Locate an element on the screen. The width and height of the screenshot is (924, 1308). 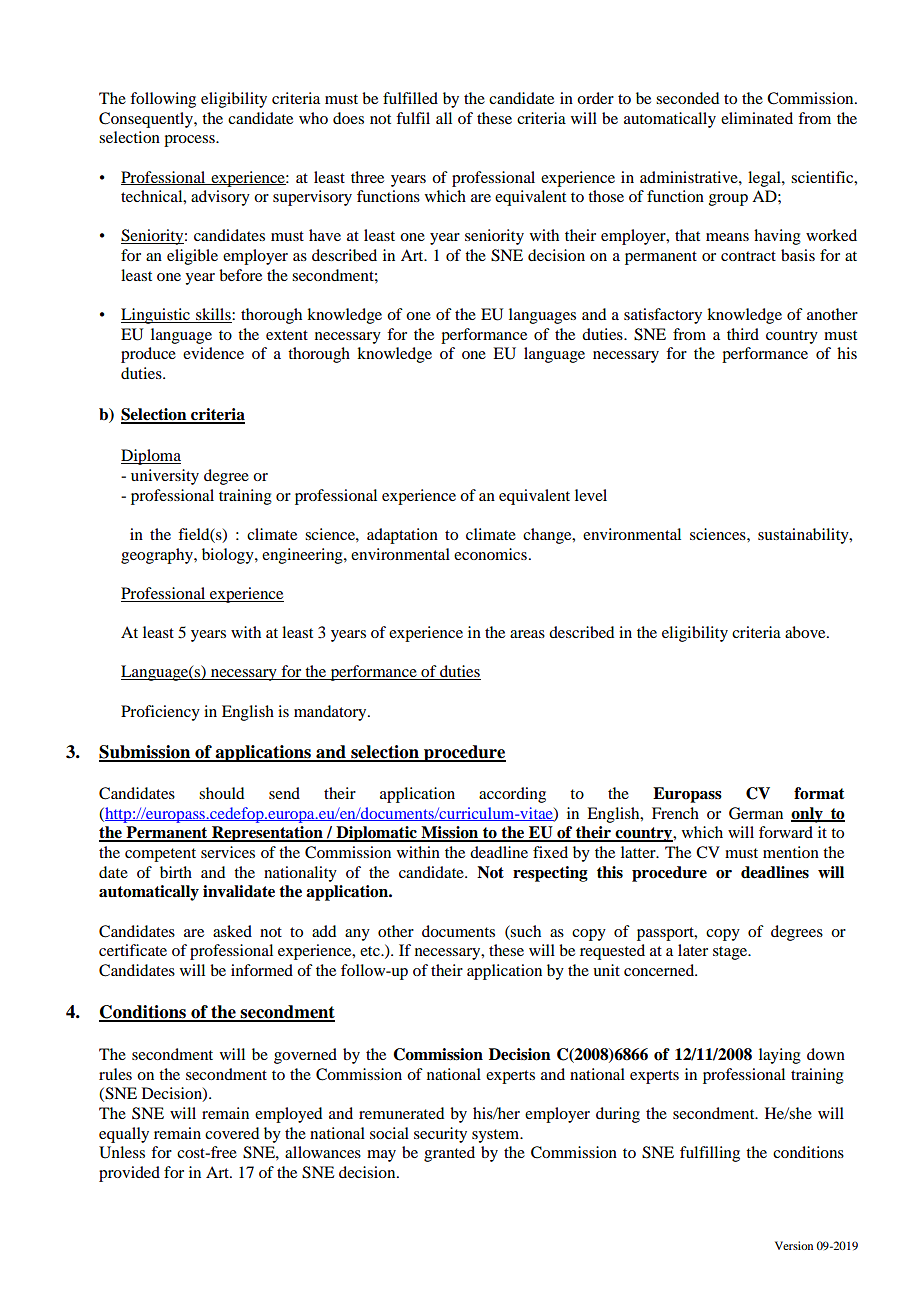
process is located at coordinates (190, 141).
